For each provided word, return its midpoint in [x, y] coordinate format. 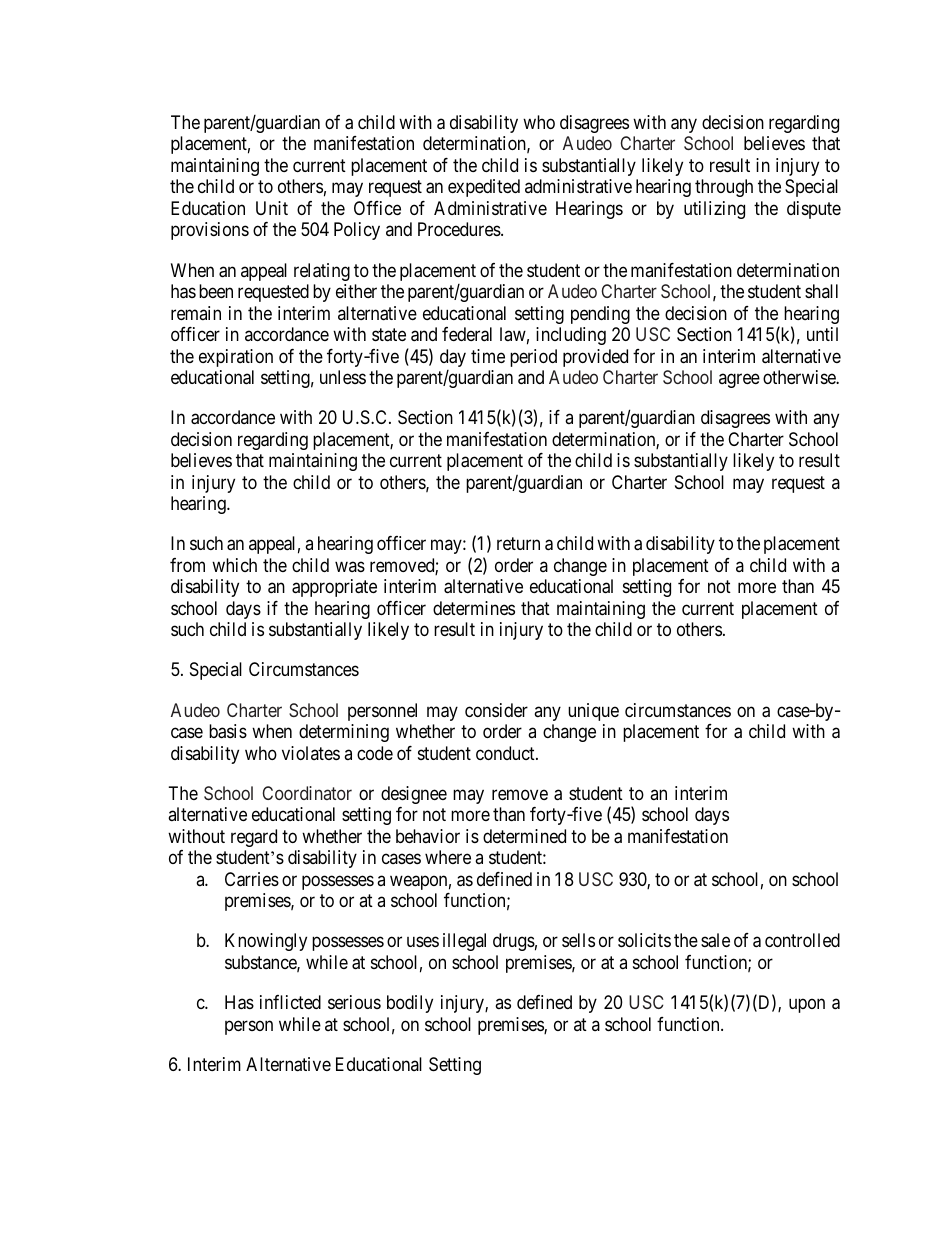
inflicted [290, 1002]
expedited [484, 188]
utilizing [714, 210]
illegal [464, 942]
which [234, 565]
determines [474, 608]
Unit [272, 208]
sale [715, 940]
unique [593, 712]
